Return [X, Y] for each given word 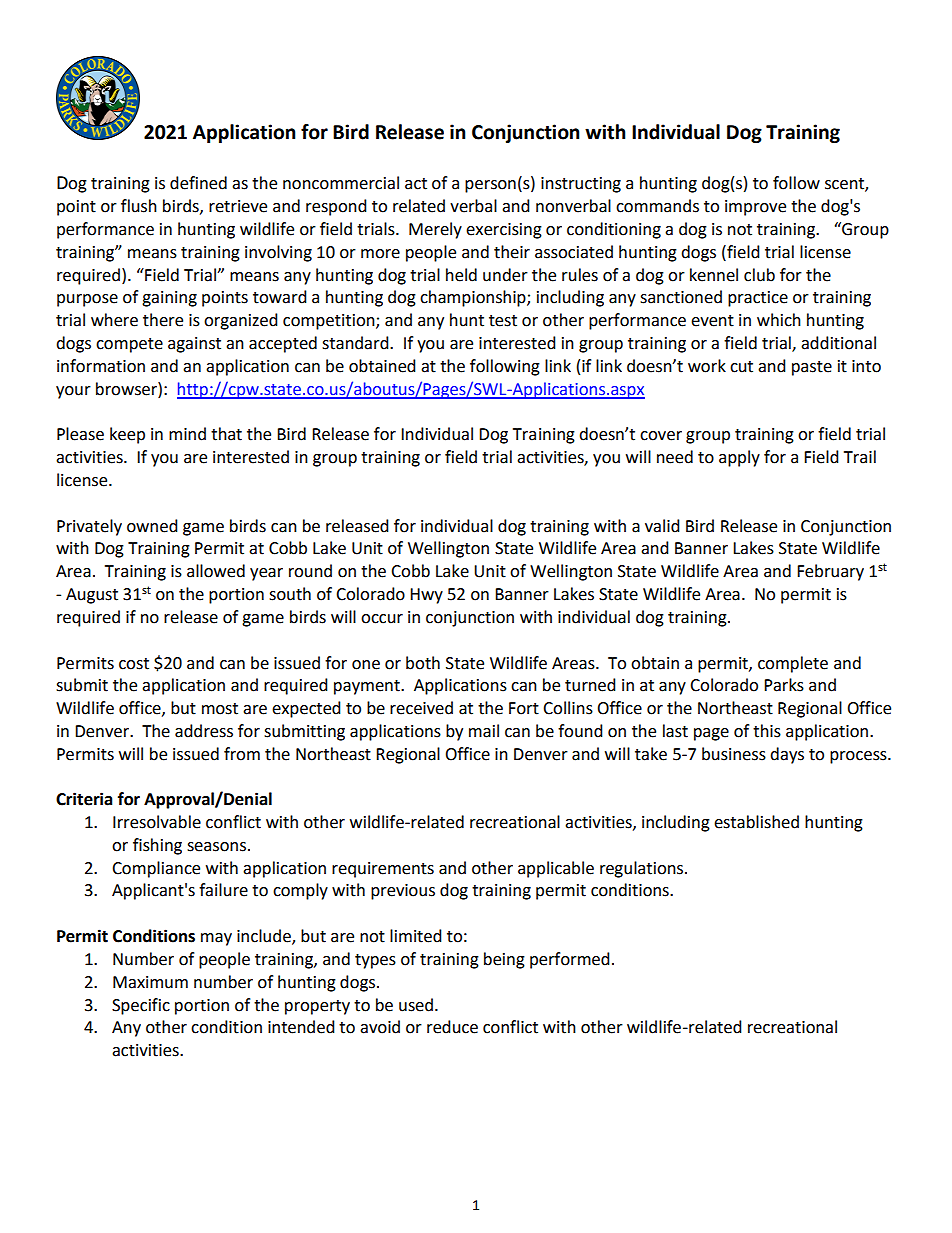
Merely [435, 230]
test [503, 321]
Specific [141, 1006]
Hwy [426, 596]
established [756, 822]
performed [570, 960]
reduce [452, 1027]
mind [187, 434]
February [830, 572]
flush [139, 206]
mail [484, 731]
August [92, 596]
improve [755, 208]
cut [741, 367]
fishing [157, 846]
